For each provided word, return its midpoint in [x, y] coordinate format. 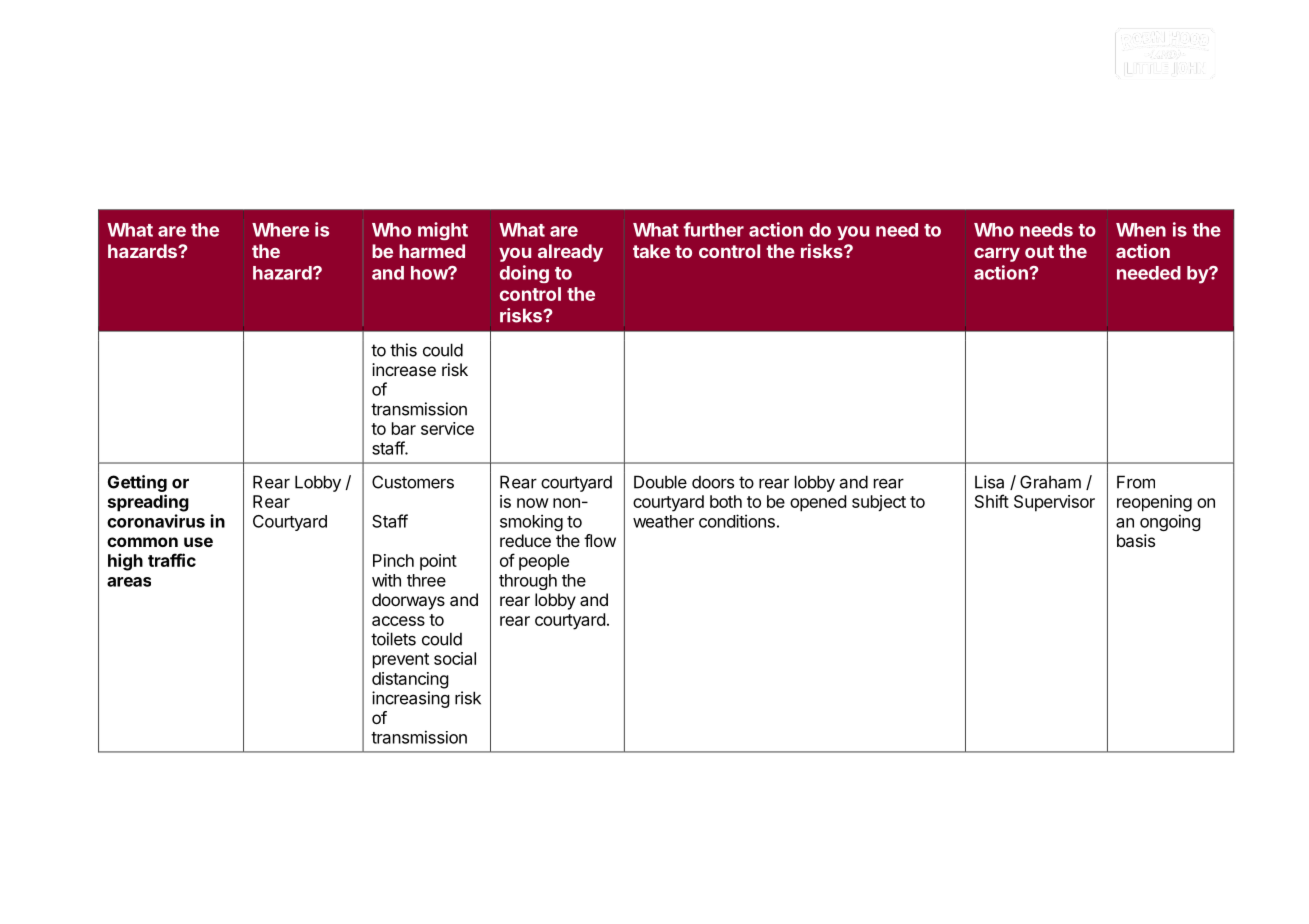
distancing [410, 680]
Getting [137, 483]
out [1039, 251]
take [651, 251]
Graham [1050, 482]
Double [660, 482]
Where [280, 230]
